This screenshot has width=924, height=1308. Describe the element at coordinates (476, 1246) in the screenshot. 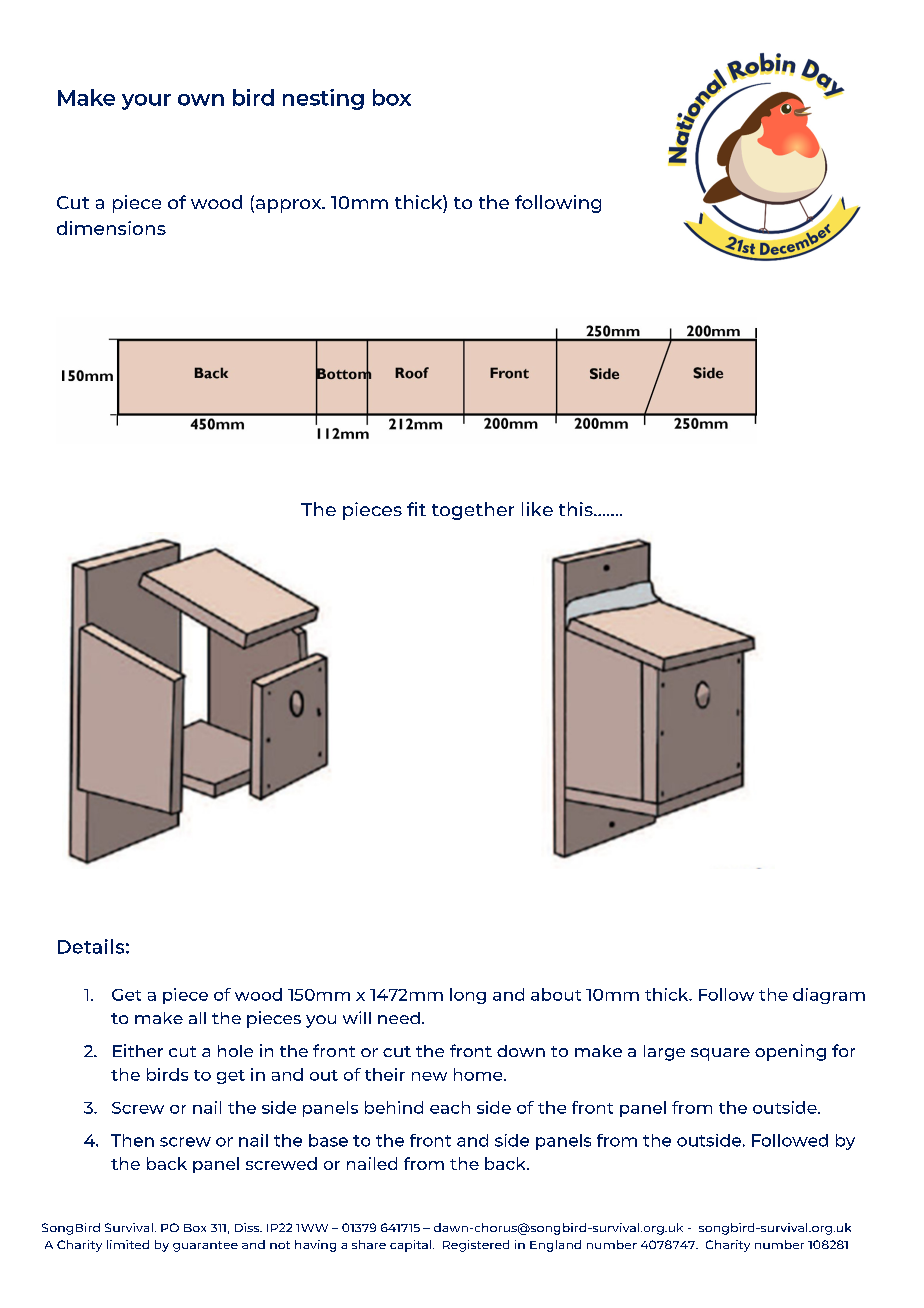

I see `Registered` at that location.
